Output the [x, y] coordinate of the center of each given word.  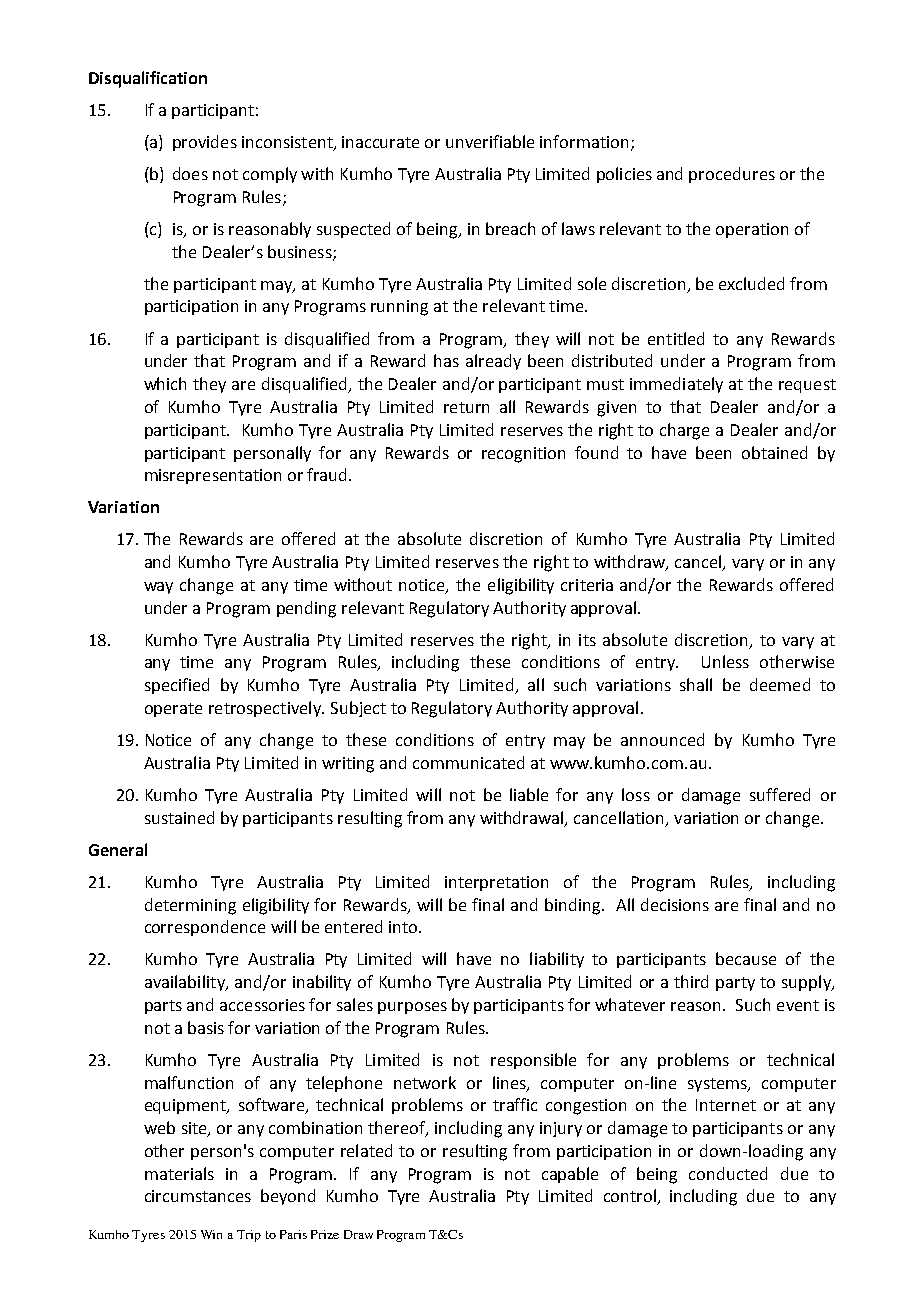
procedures [732, 175]
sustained [179, 817]
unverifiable [490, 141]
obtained [774, 452]
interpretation [496, 883]
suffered [780, 794]
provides [205, 143]
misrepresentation [213, 476]
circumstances [198, 1196]
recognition [523, 455]
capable [570, 1175]
